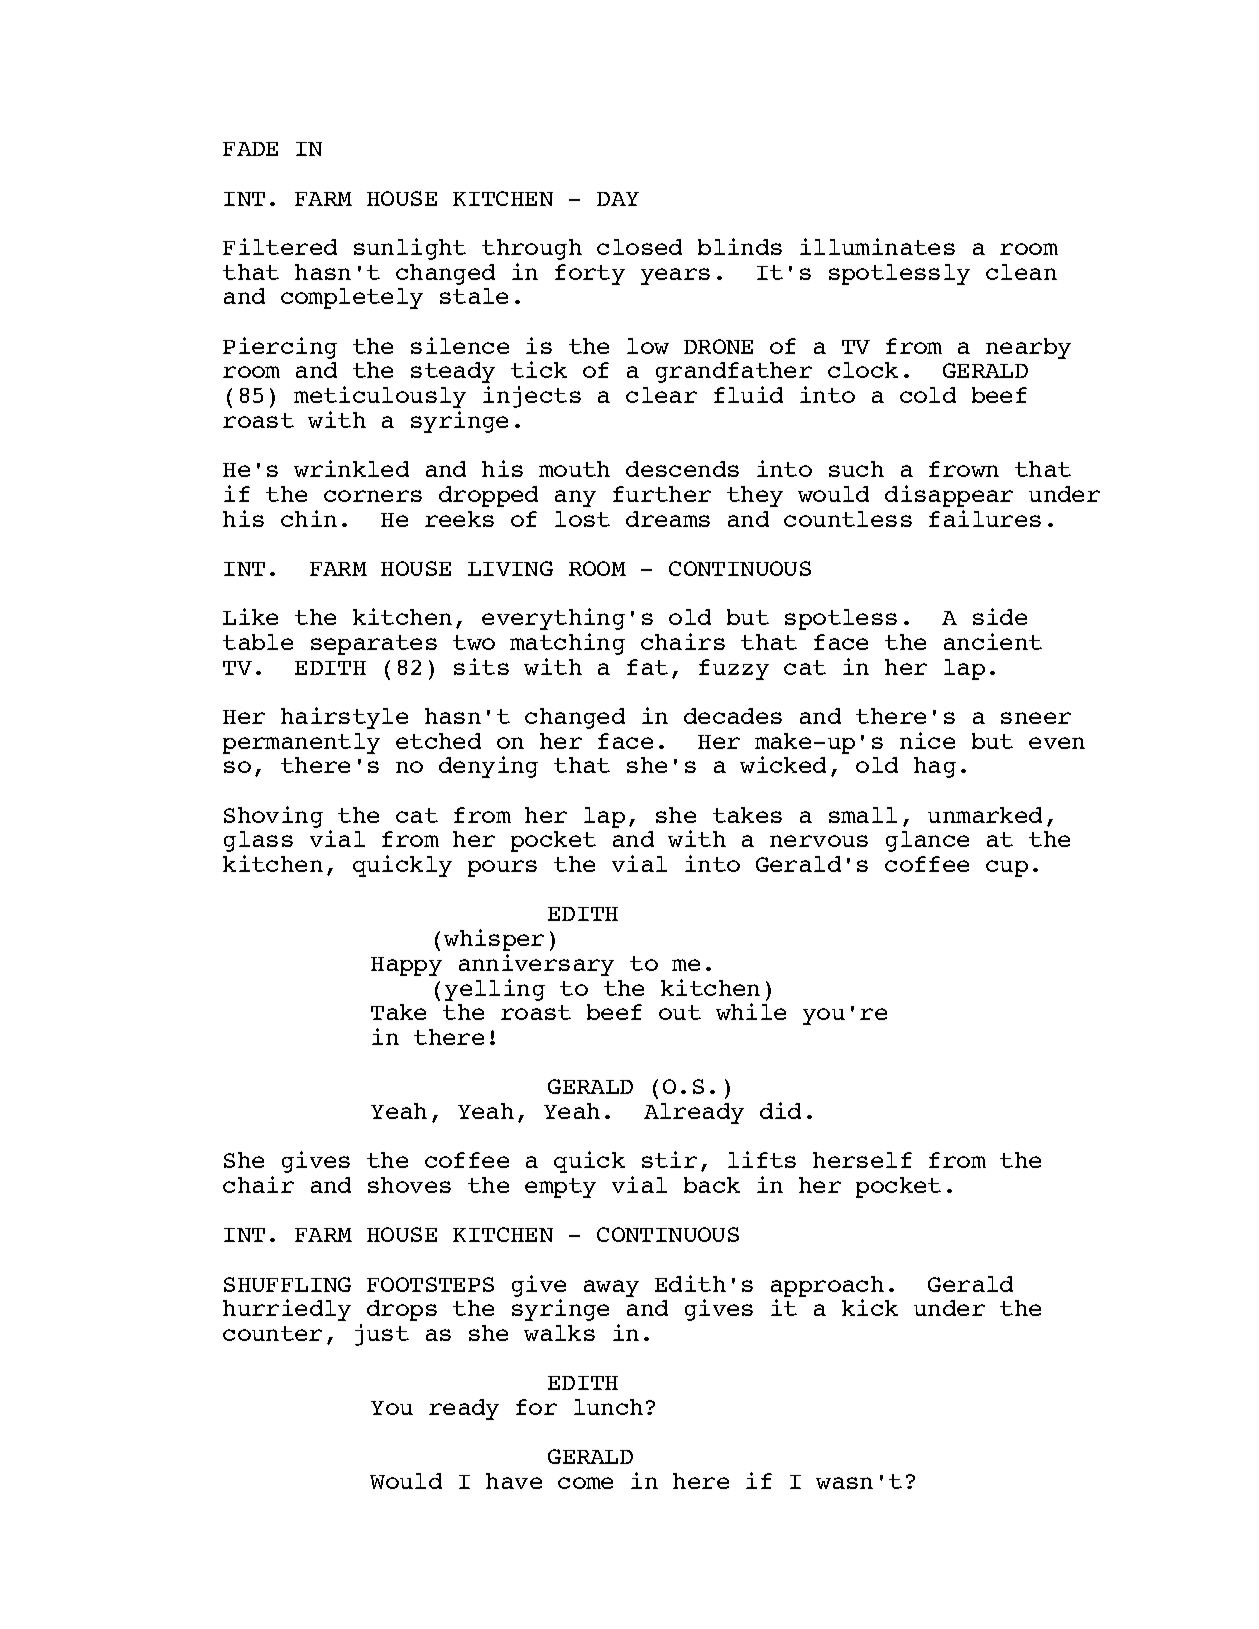 This document has width=1259, height=1629. Describe the element at coordinates (669, 1159) in the document. I see `stir` at that location.
